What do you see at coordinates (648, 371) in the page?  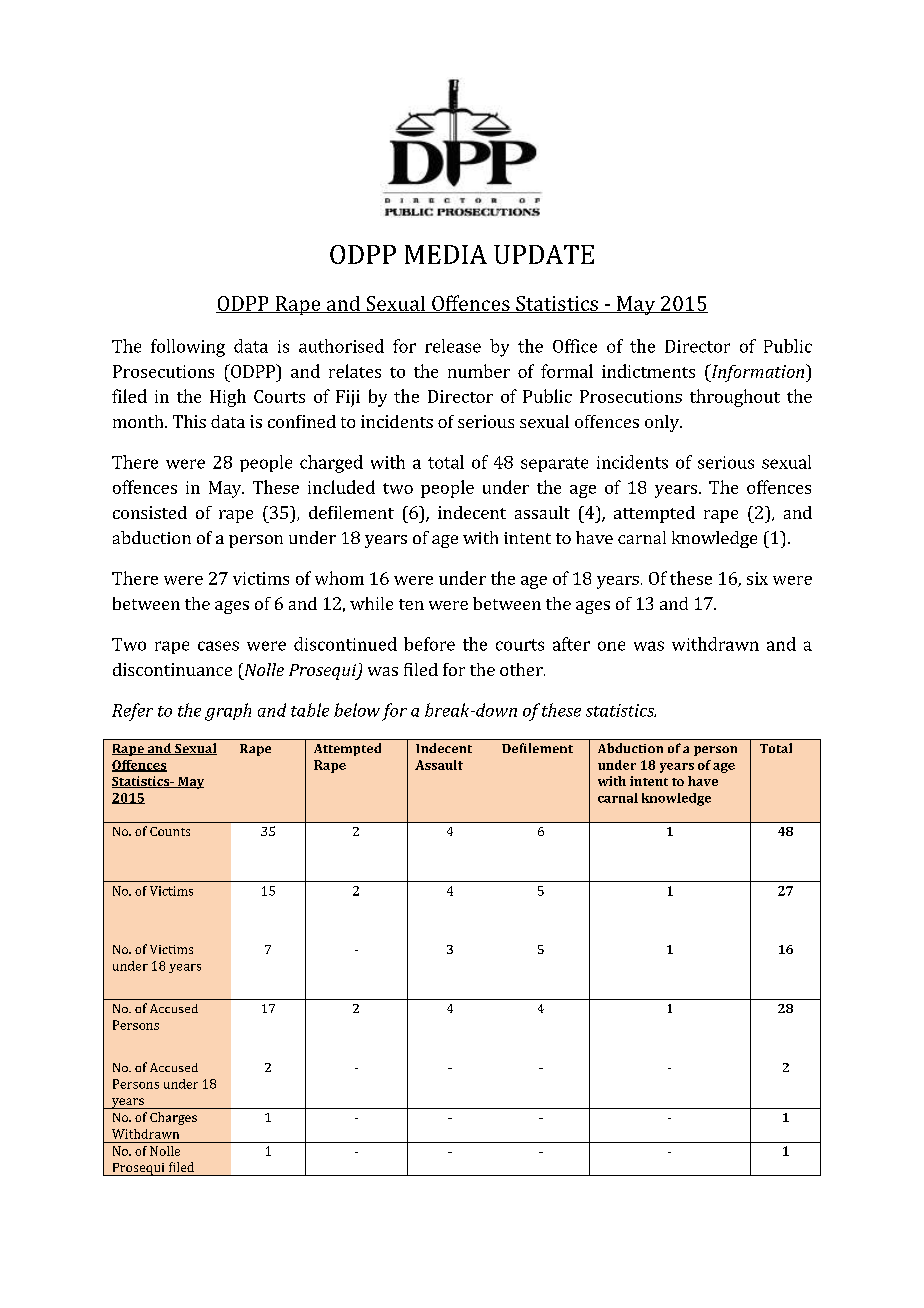 I see `indictments` at bounding box center [648, 371].
